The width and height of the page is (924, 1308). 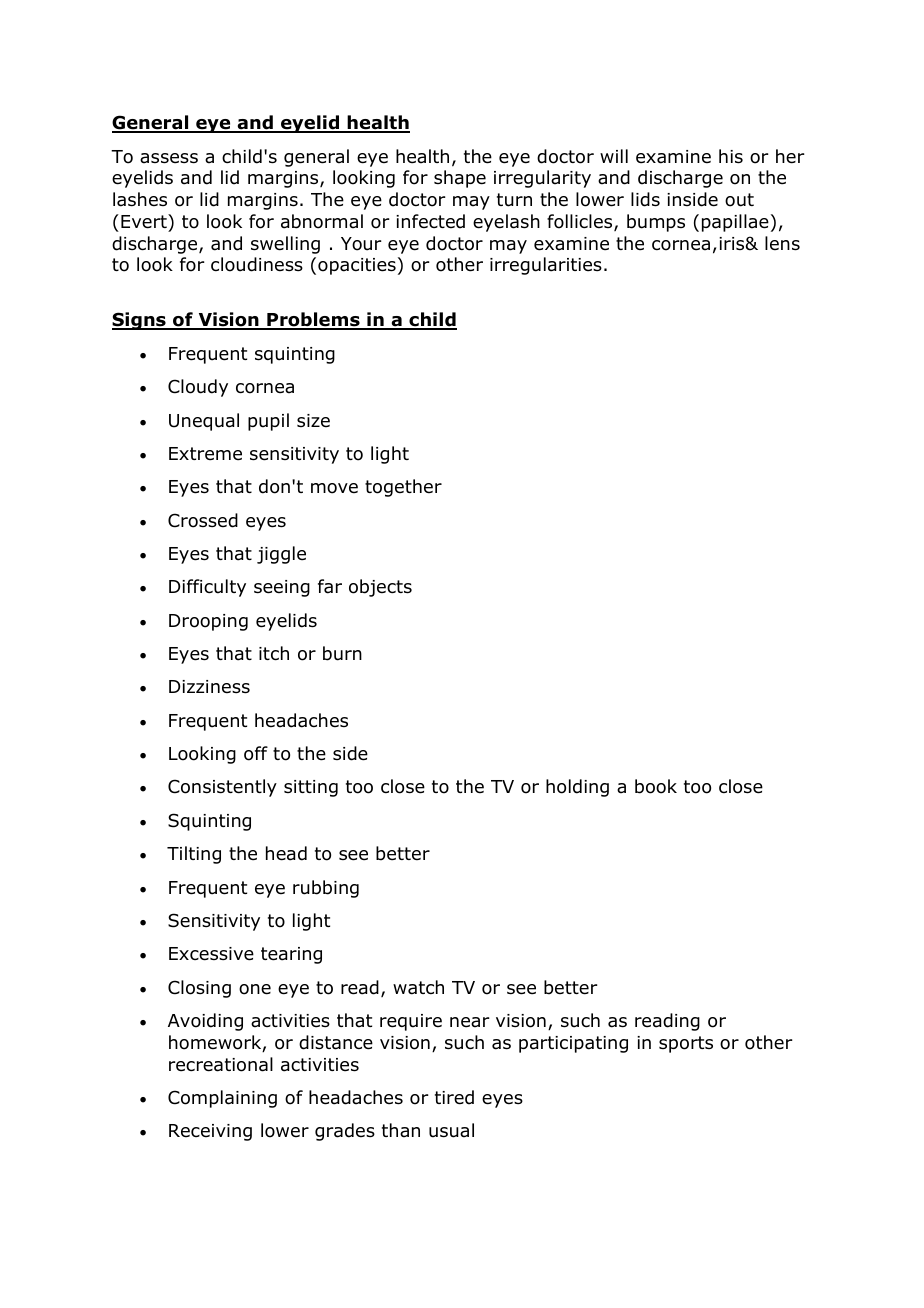 I want to click on out, so click(x=739, y=200).
